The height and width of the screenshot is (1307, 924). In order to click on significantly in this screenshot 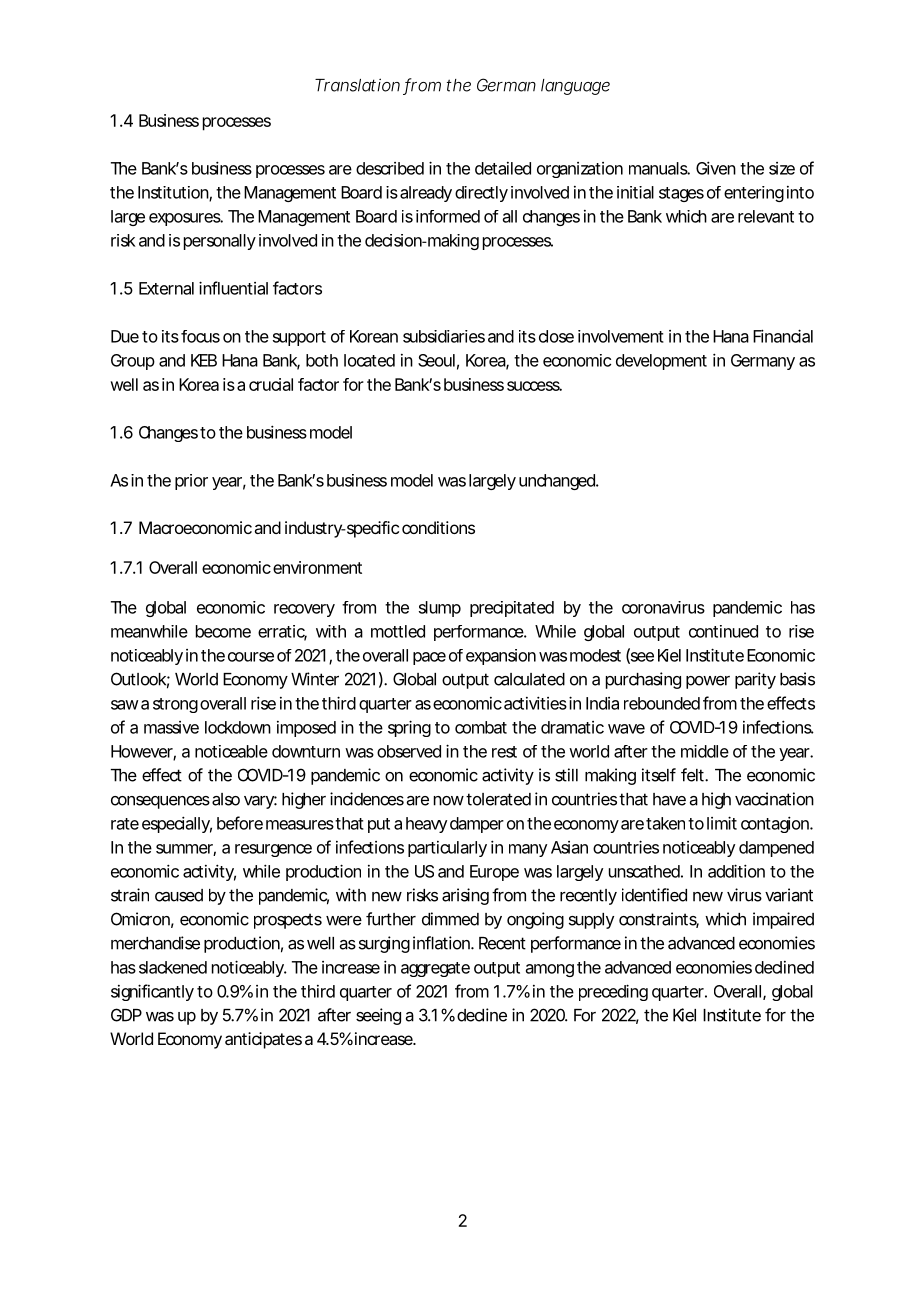, I will do `click(152, 992)`.
